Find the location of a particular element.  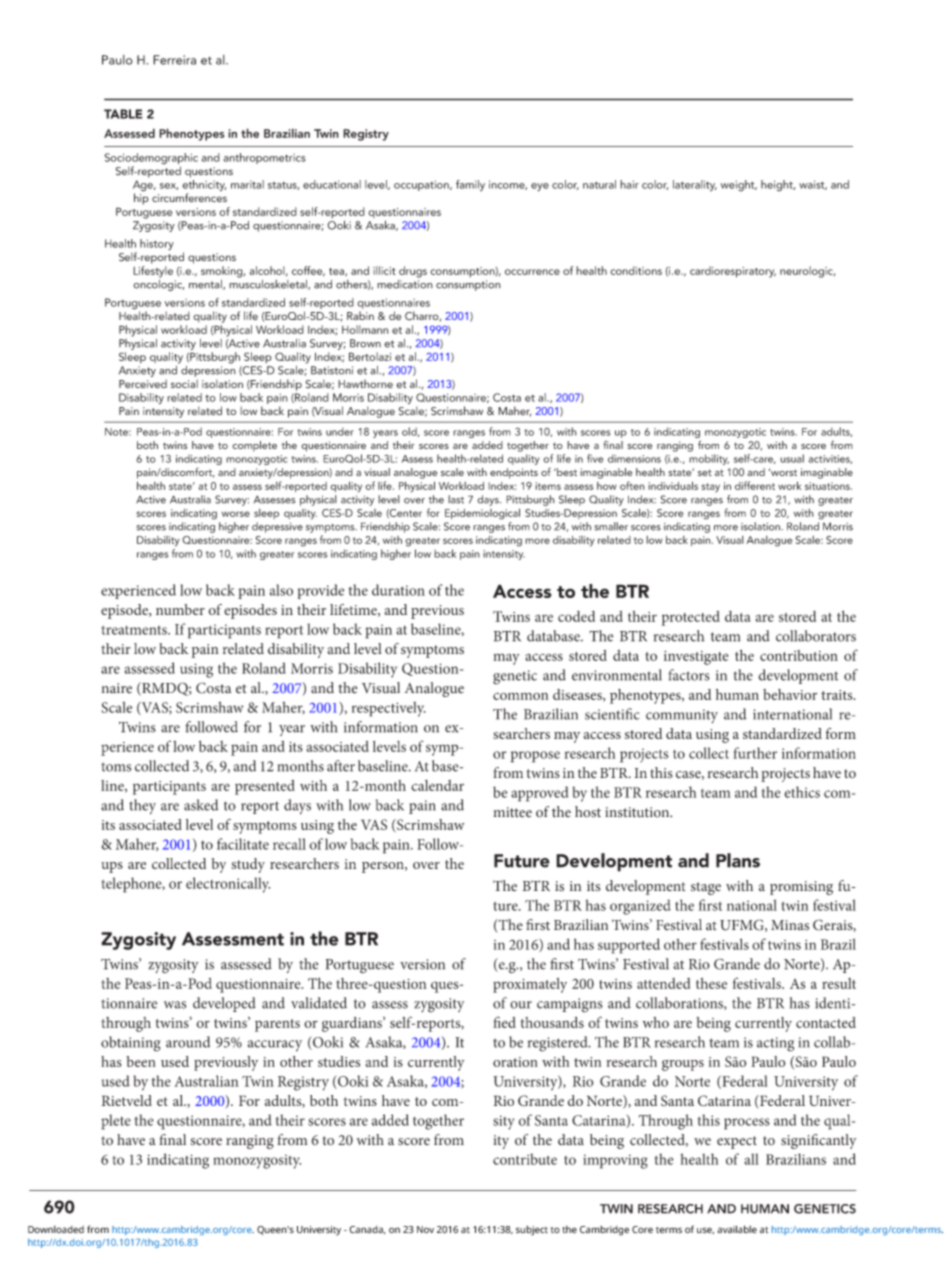

available is located at coordinates (737, 1229).
